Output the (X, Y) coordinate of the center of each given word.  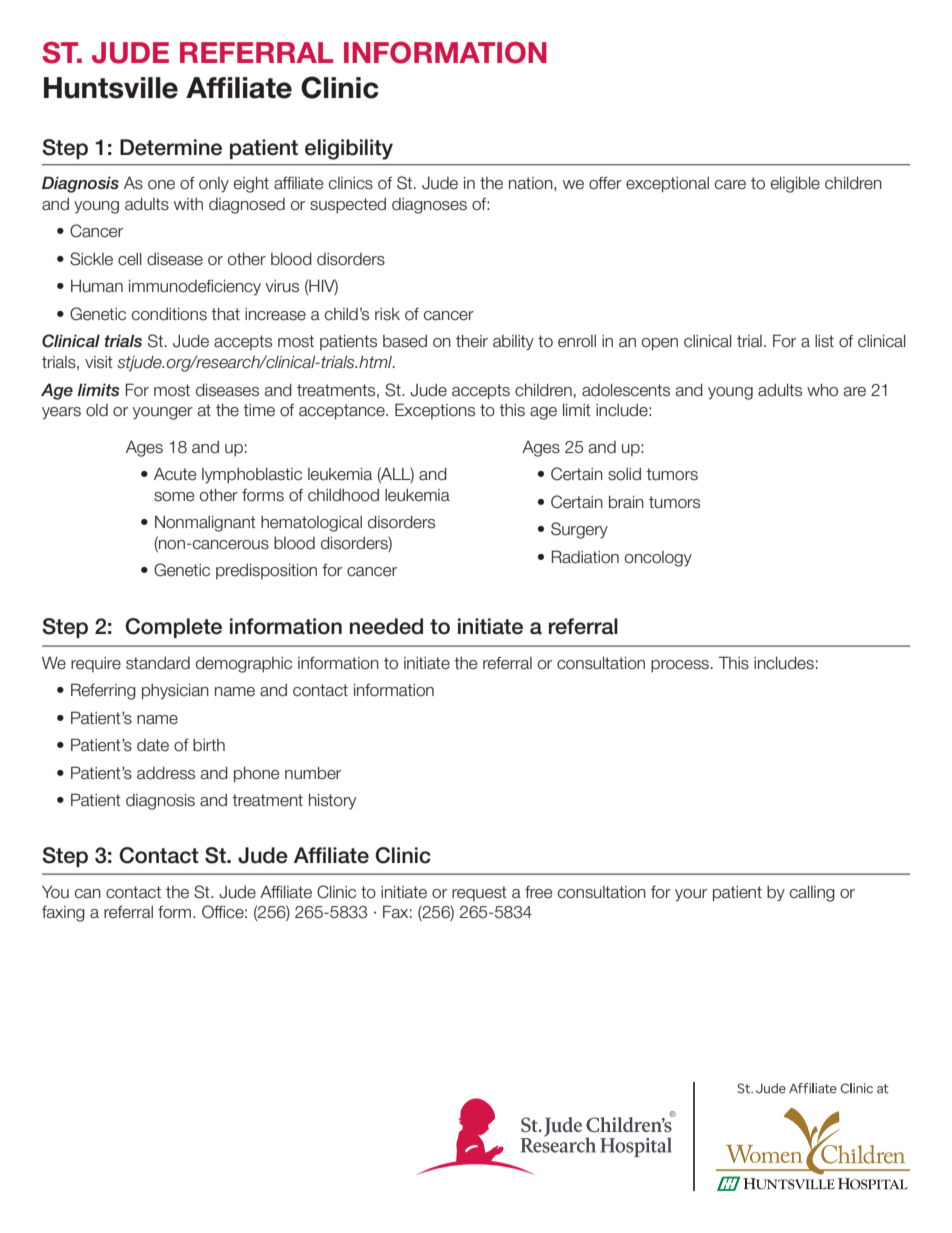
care (730, 185)
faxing (63, 913)
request (479, 893)
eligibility (349, 149)
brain (626, 502)
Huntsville (111, 88)
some (174, 497)
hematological (311, 524)
